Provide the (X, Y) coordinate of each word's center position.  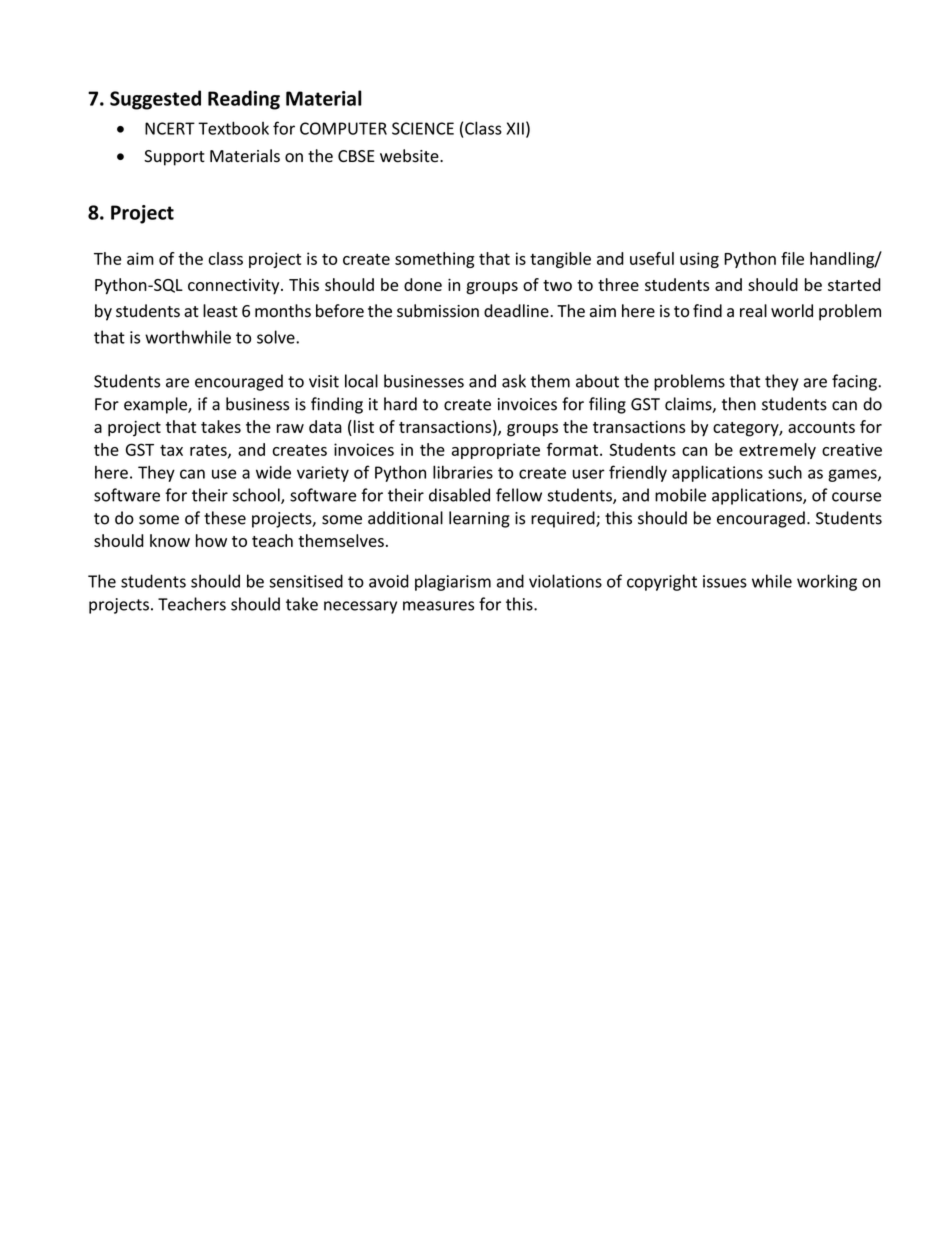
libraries (463, 472)
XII (515, 128)
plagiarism (453, 582)
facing (855, 382)
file (792, 258)
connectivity (235, 287)
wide (273, 472)
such (785, 472)
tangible (560, 260)
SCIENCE (423, 128)
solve (277, 337)
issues (725, 581)
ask (514, 381)
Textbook (233, 128)
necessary (360, 607)
